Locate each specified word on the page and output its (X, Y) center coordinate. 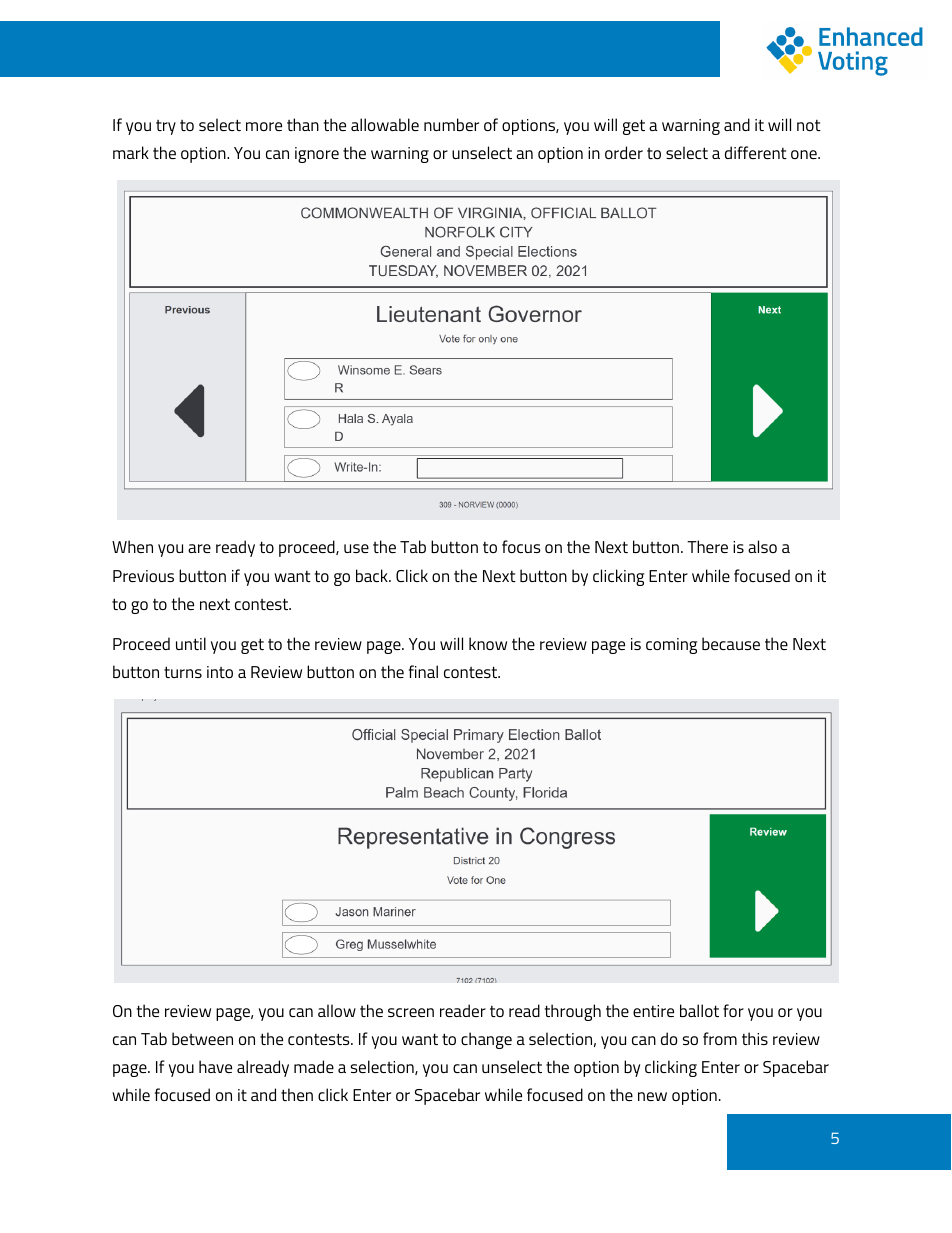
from (720, 1038)
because (731, 643)
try (166, 127)
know (488, 643)
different (756, 152)
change (486, 1040)
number (451, 124)
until (191, 643)
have (215, 1066)
